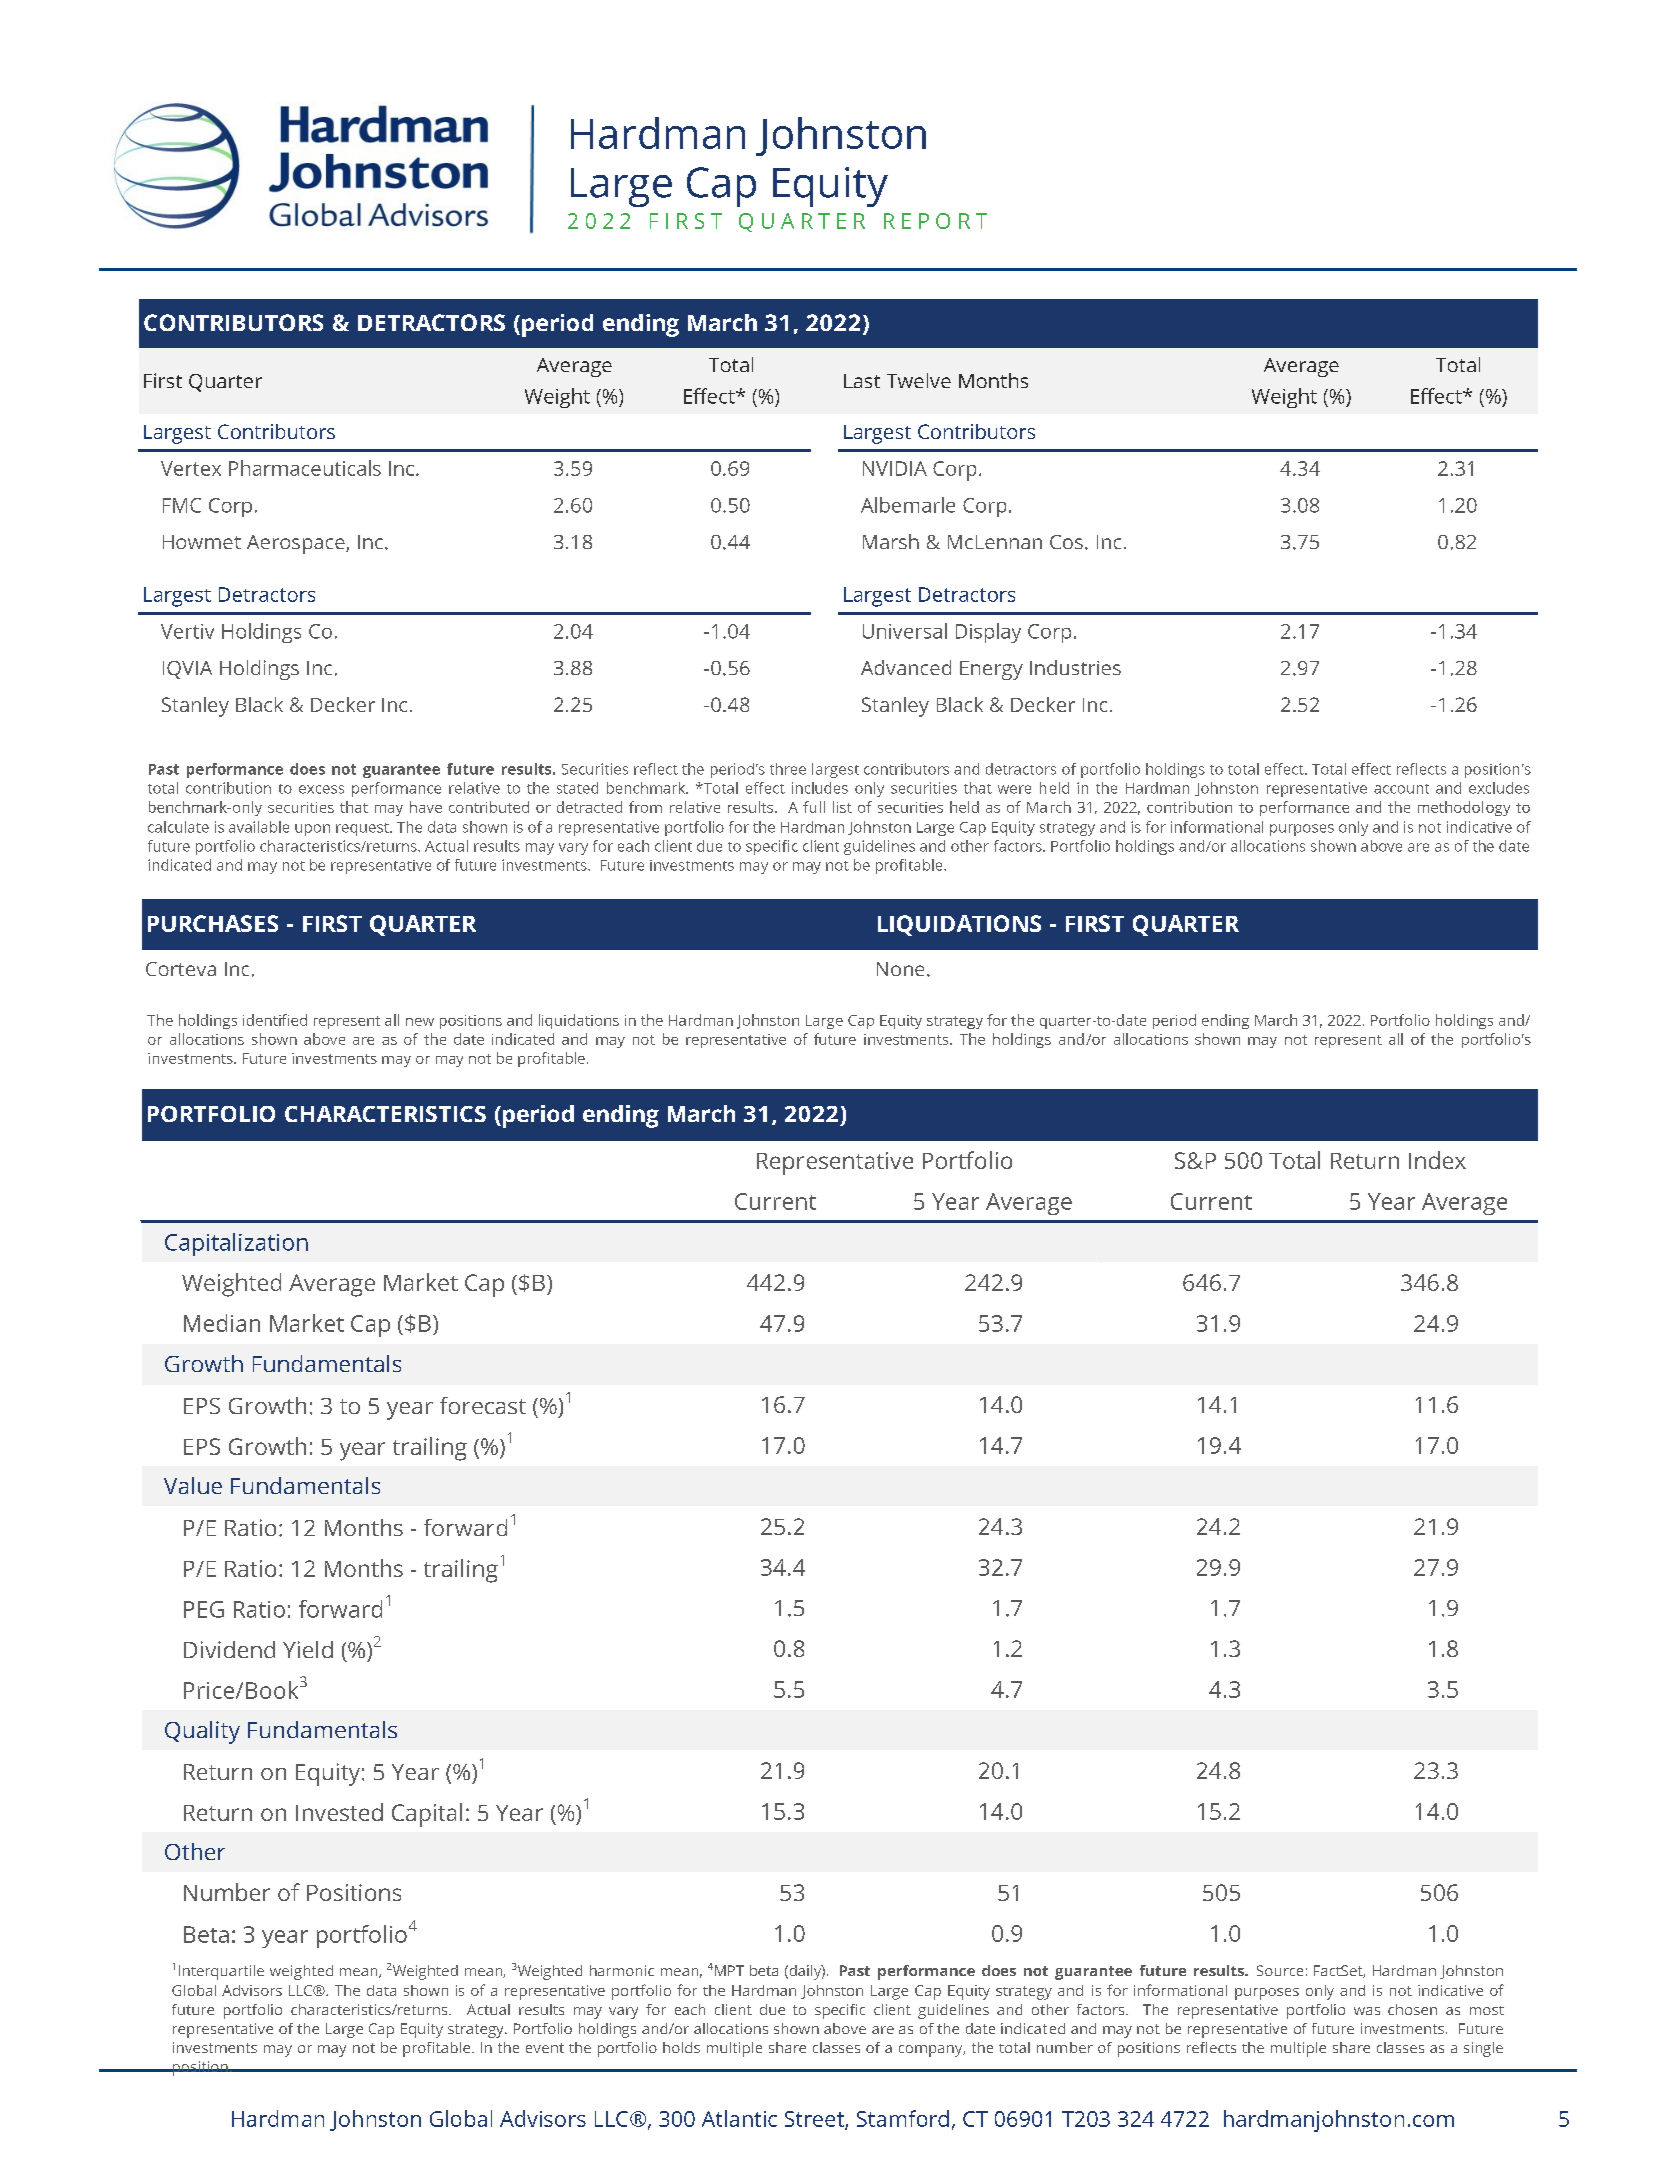 The height and width of the screenshot is (2169, 1676). What do you see at coordinates (815, 2120) in the screenshot?
I see `Street` at bounding box center [815, 2120].
